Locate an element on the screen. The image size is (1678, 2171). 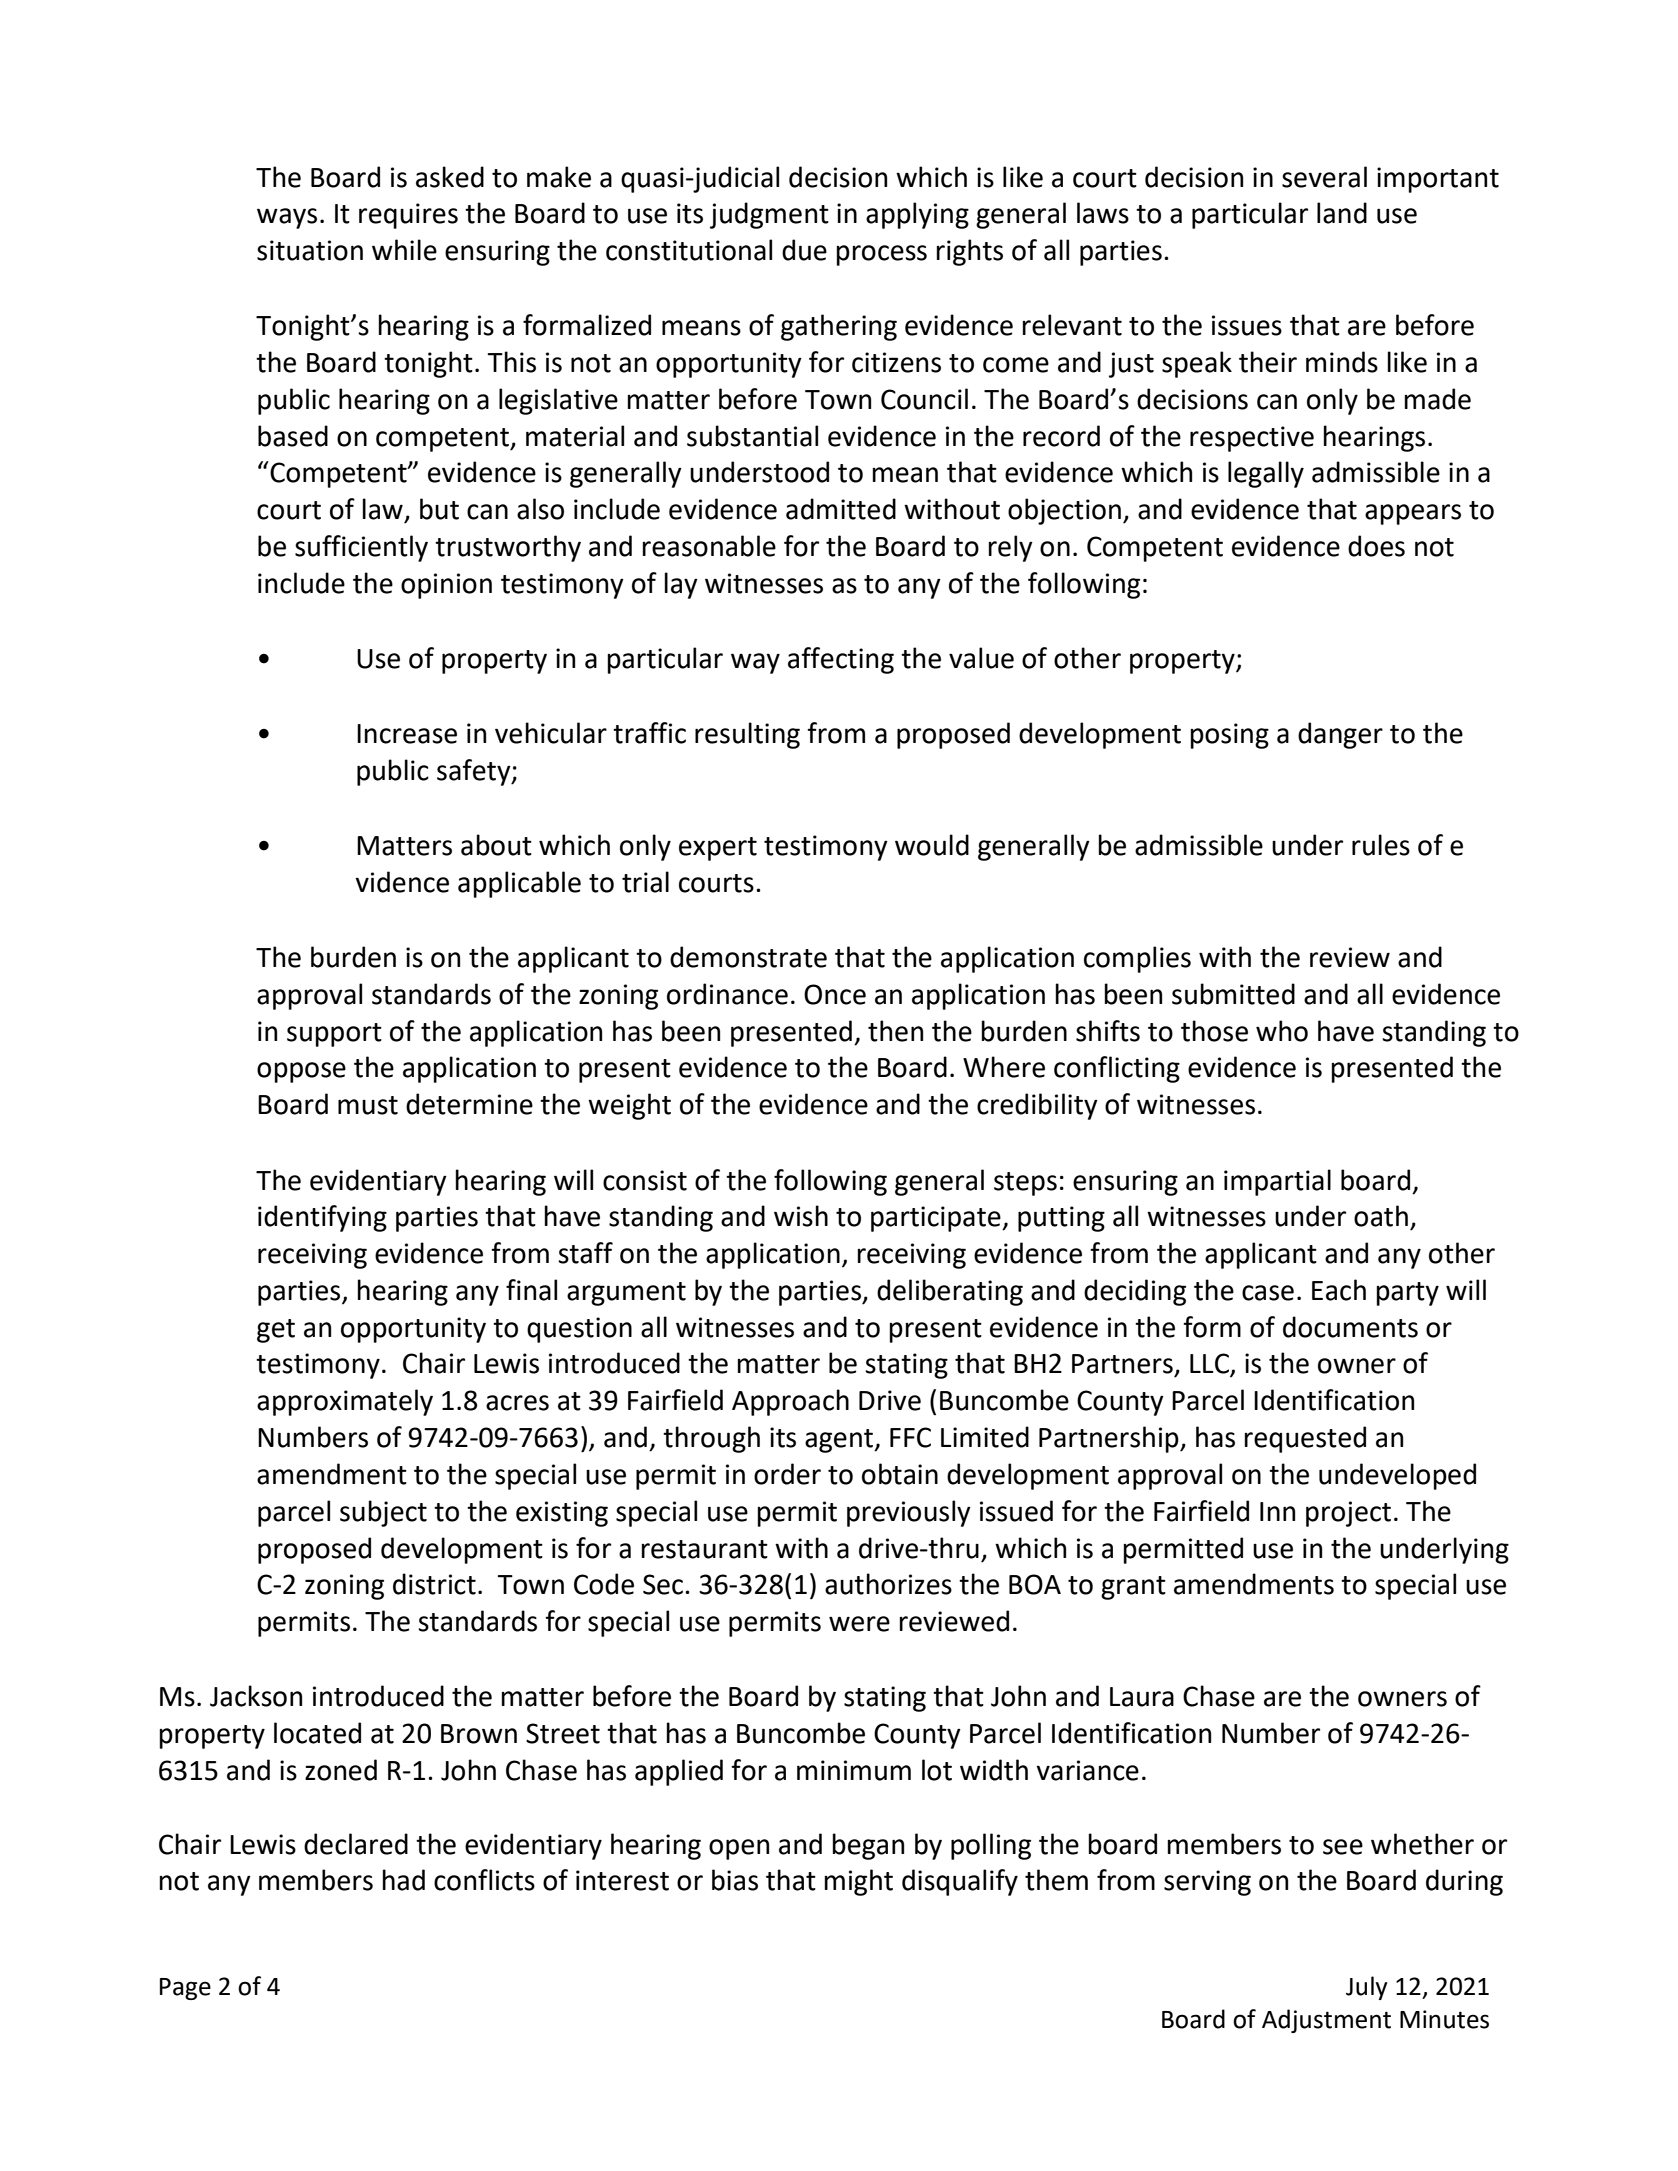
had is located at coordinates (403, 1880).
